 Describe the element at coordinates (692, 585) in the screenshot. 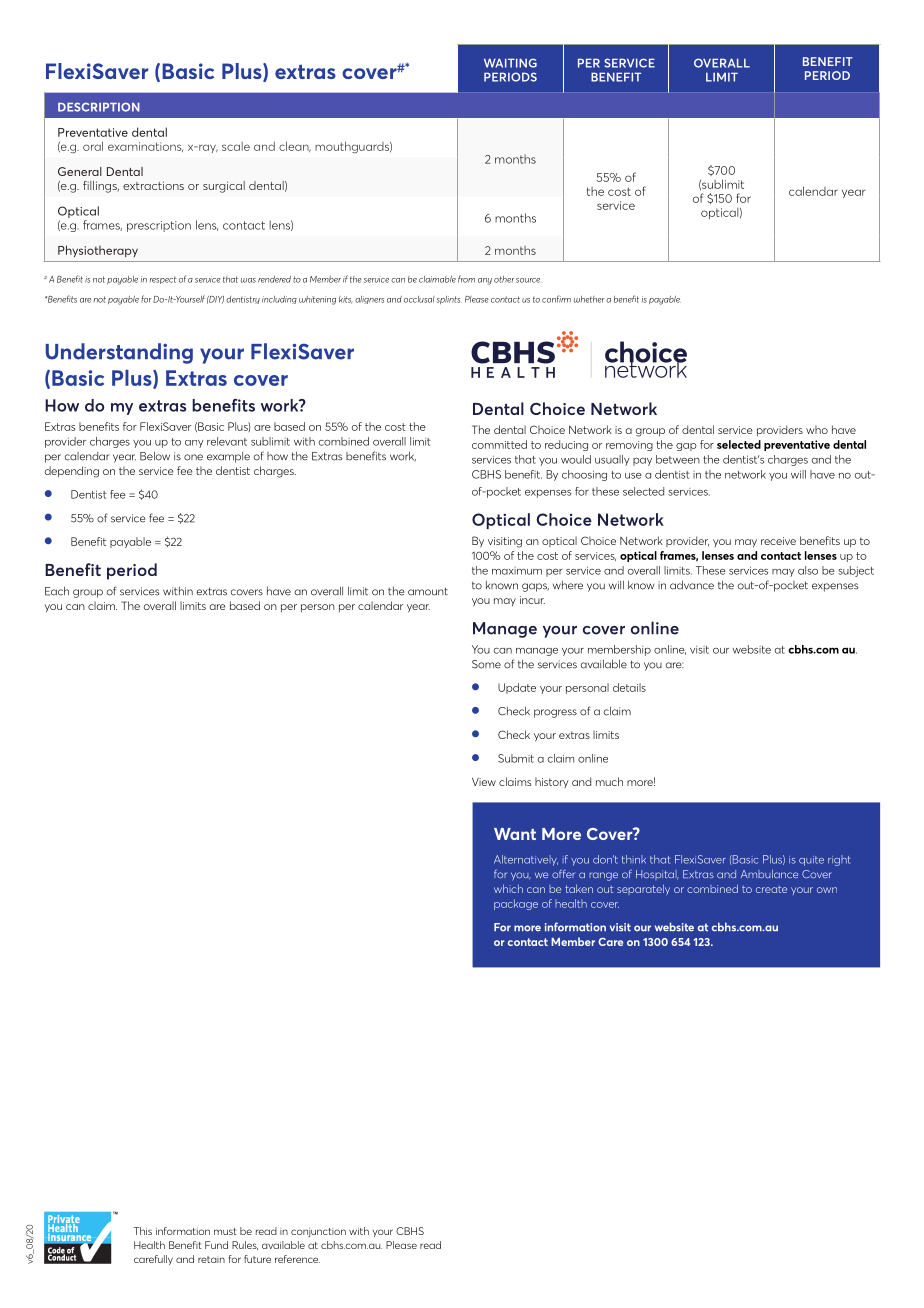

I see `advance` at that location.
